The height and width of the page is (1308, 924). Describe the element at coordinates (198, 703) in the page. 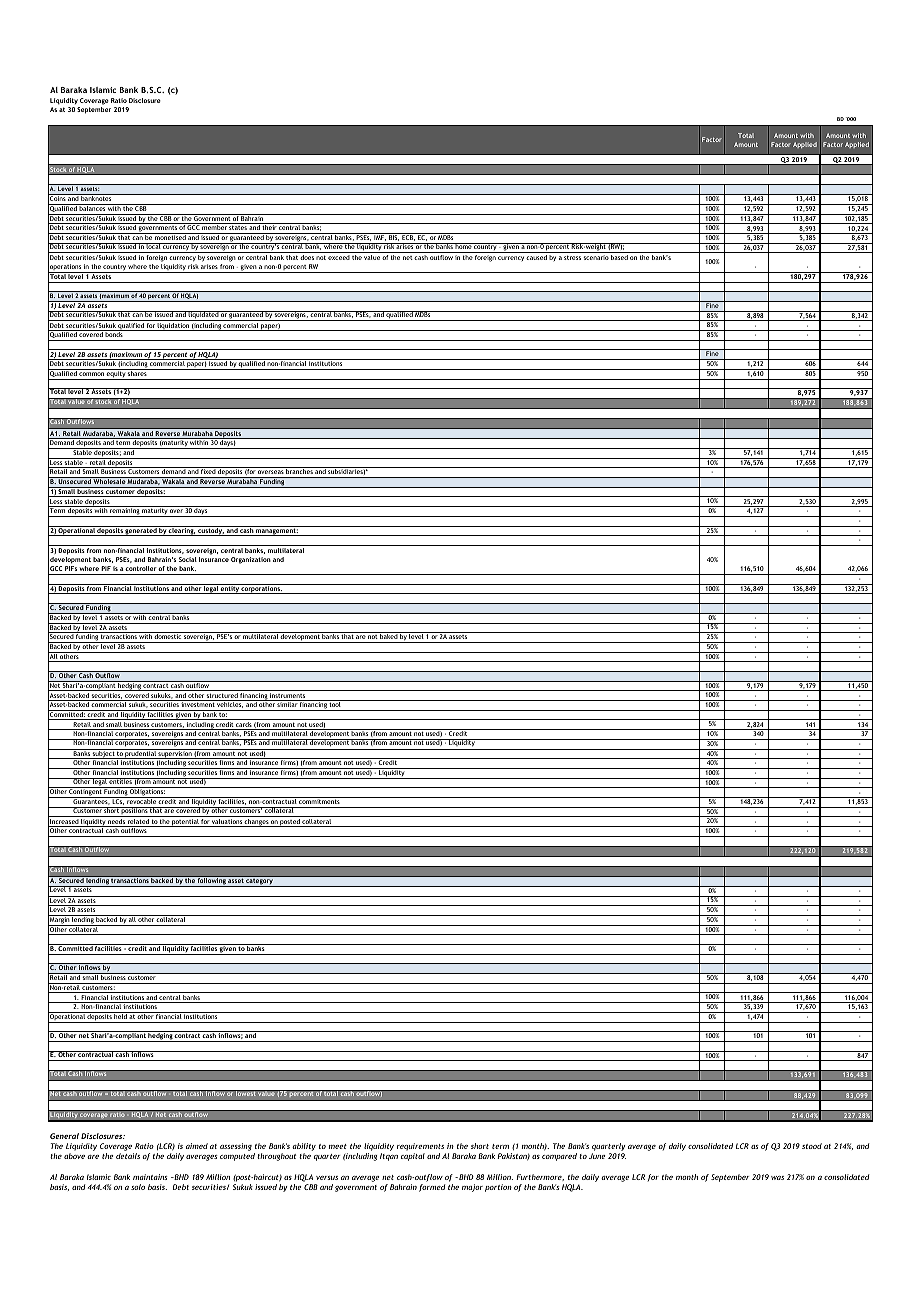

I see `investment` at that location.
